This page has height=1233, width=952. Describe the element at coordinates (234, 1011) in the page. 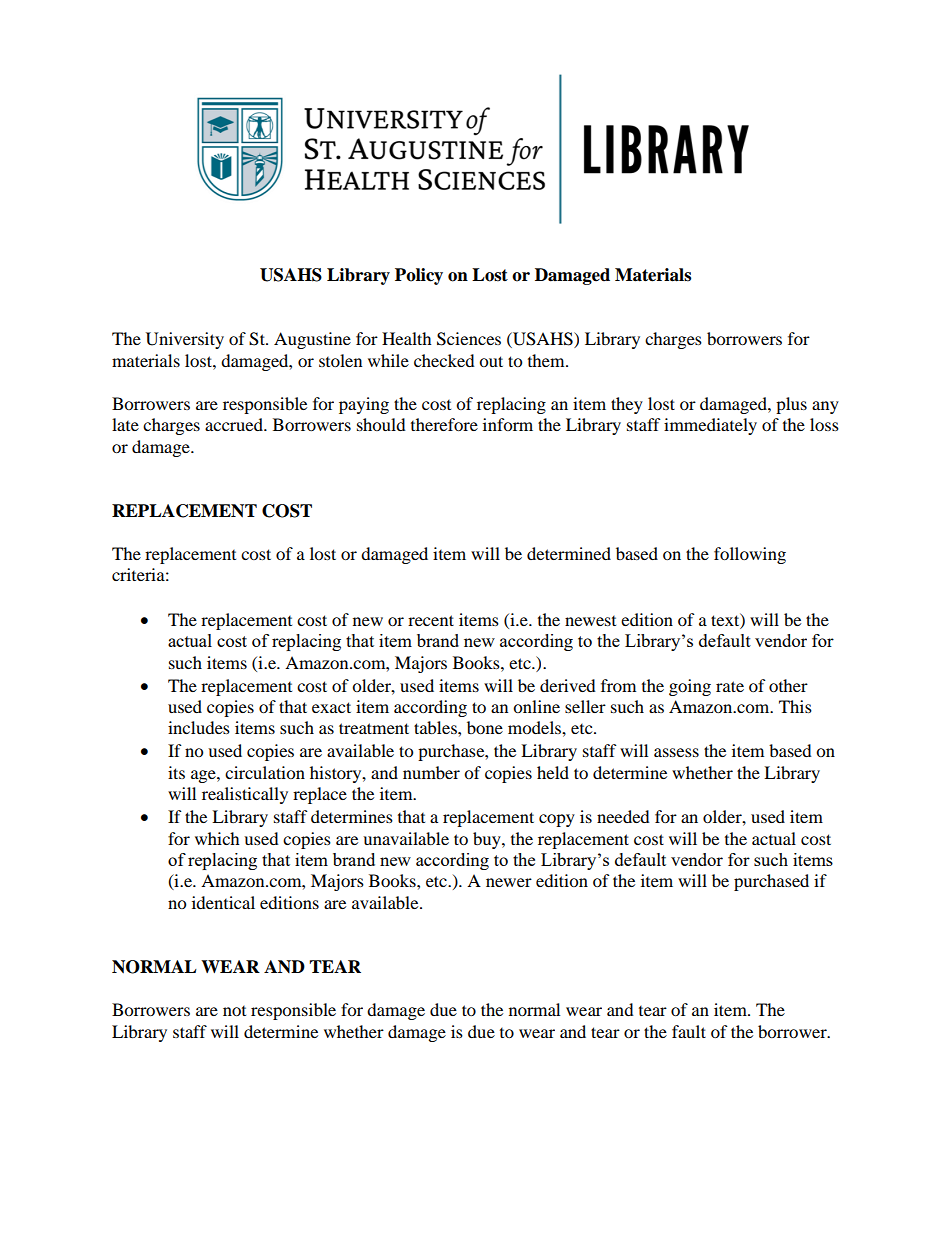

I see `not` at that location.
